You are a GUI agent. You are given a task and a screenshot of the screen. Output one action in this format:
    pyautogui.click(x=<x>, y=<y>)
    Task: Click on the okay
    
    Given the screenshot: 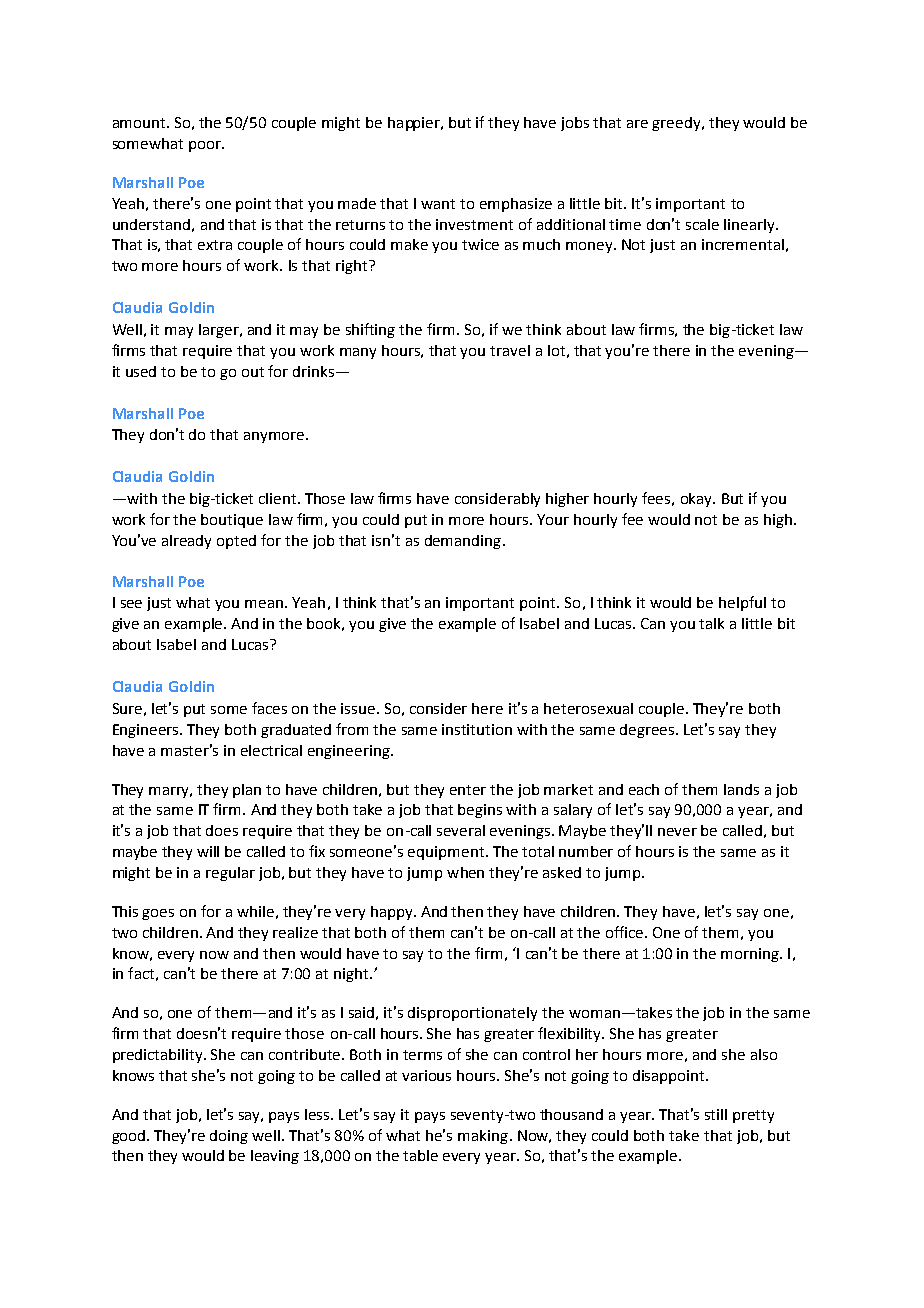 What is the action you would take?
    pyautogui.click(x=698, y=500)
